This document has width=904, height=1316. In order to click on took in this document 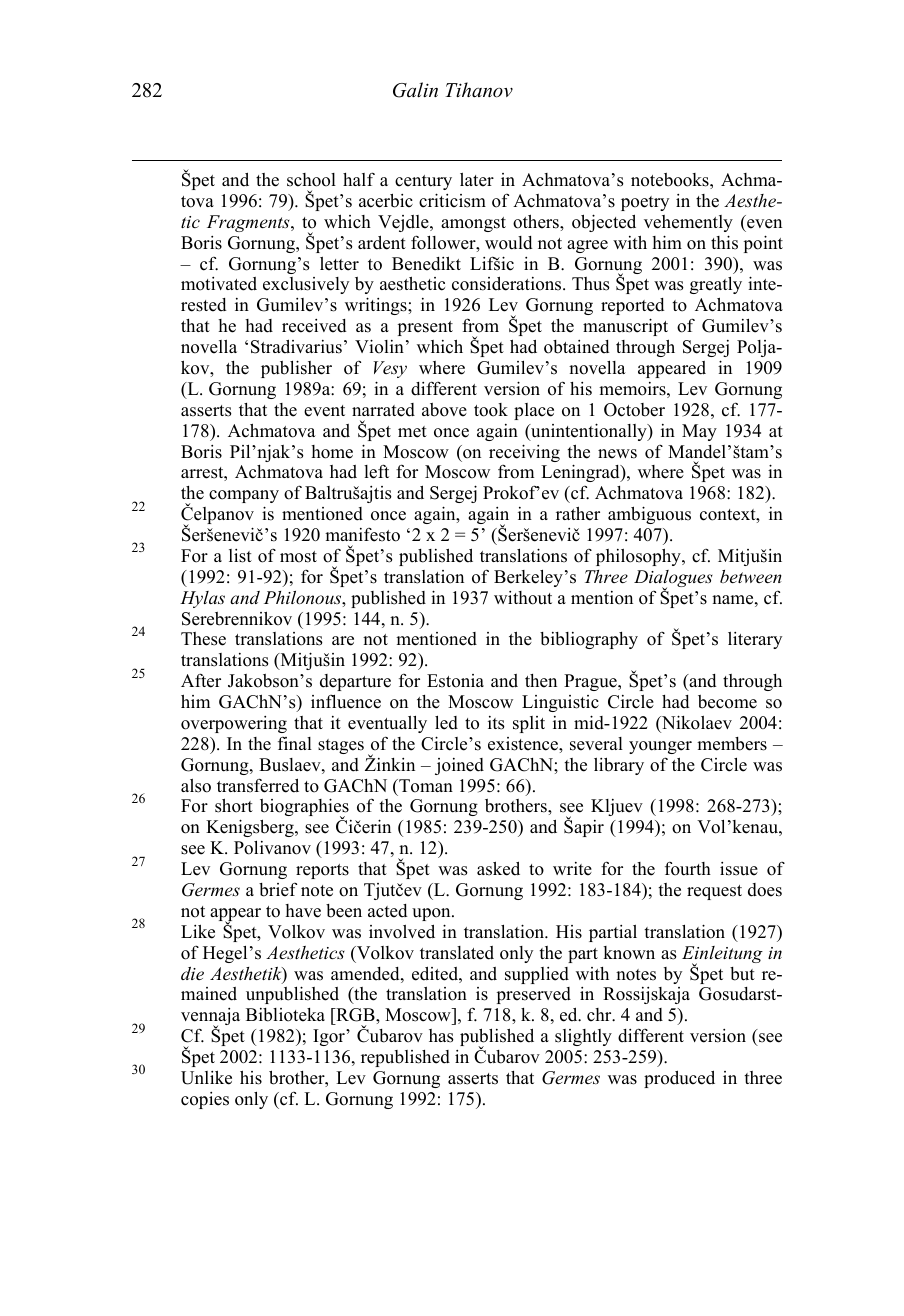, I will do `click(491, 410)`.
